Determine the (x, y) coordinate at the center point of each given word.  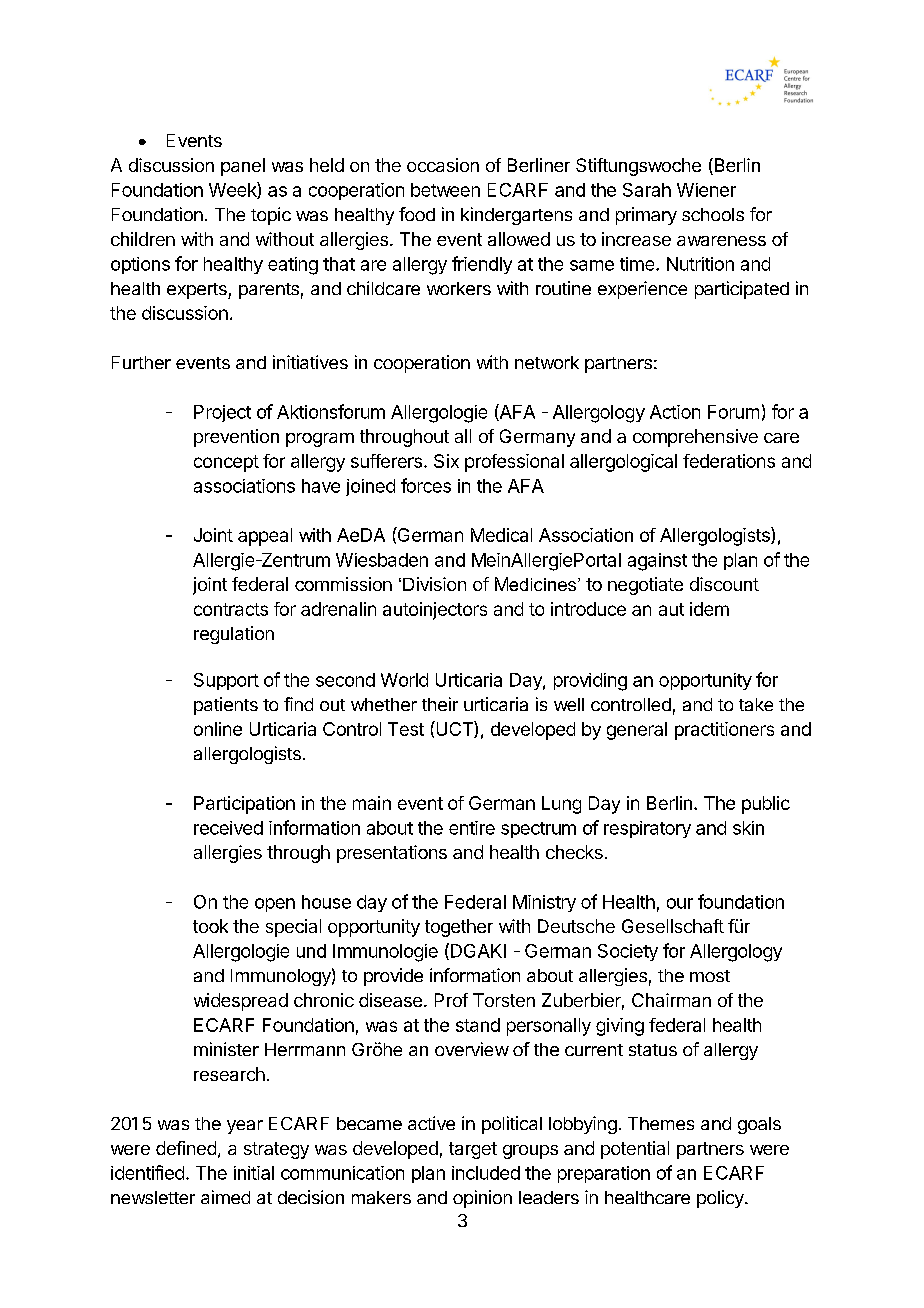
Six (446, 461)
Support (226, 681)
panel (243, 167)
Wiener (706, 190)
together (459, 928)
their (440, 704)
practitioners (724, 731)
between (445, 190)
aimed (225, 1197)
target (473, 1150)
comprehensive (695, 438)
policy (721, 1199)
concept (226, 463)
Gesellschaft (673, 926)
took (210, 926)
